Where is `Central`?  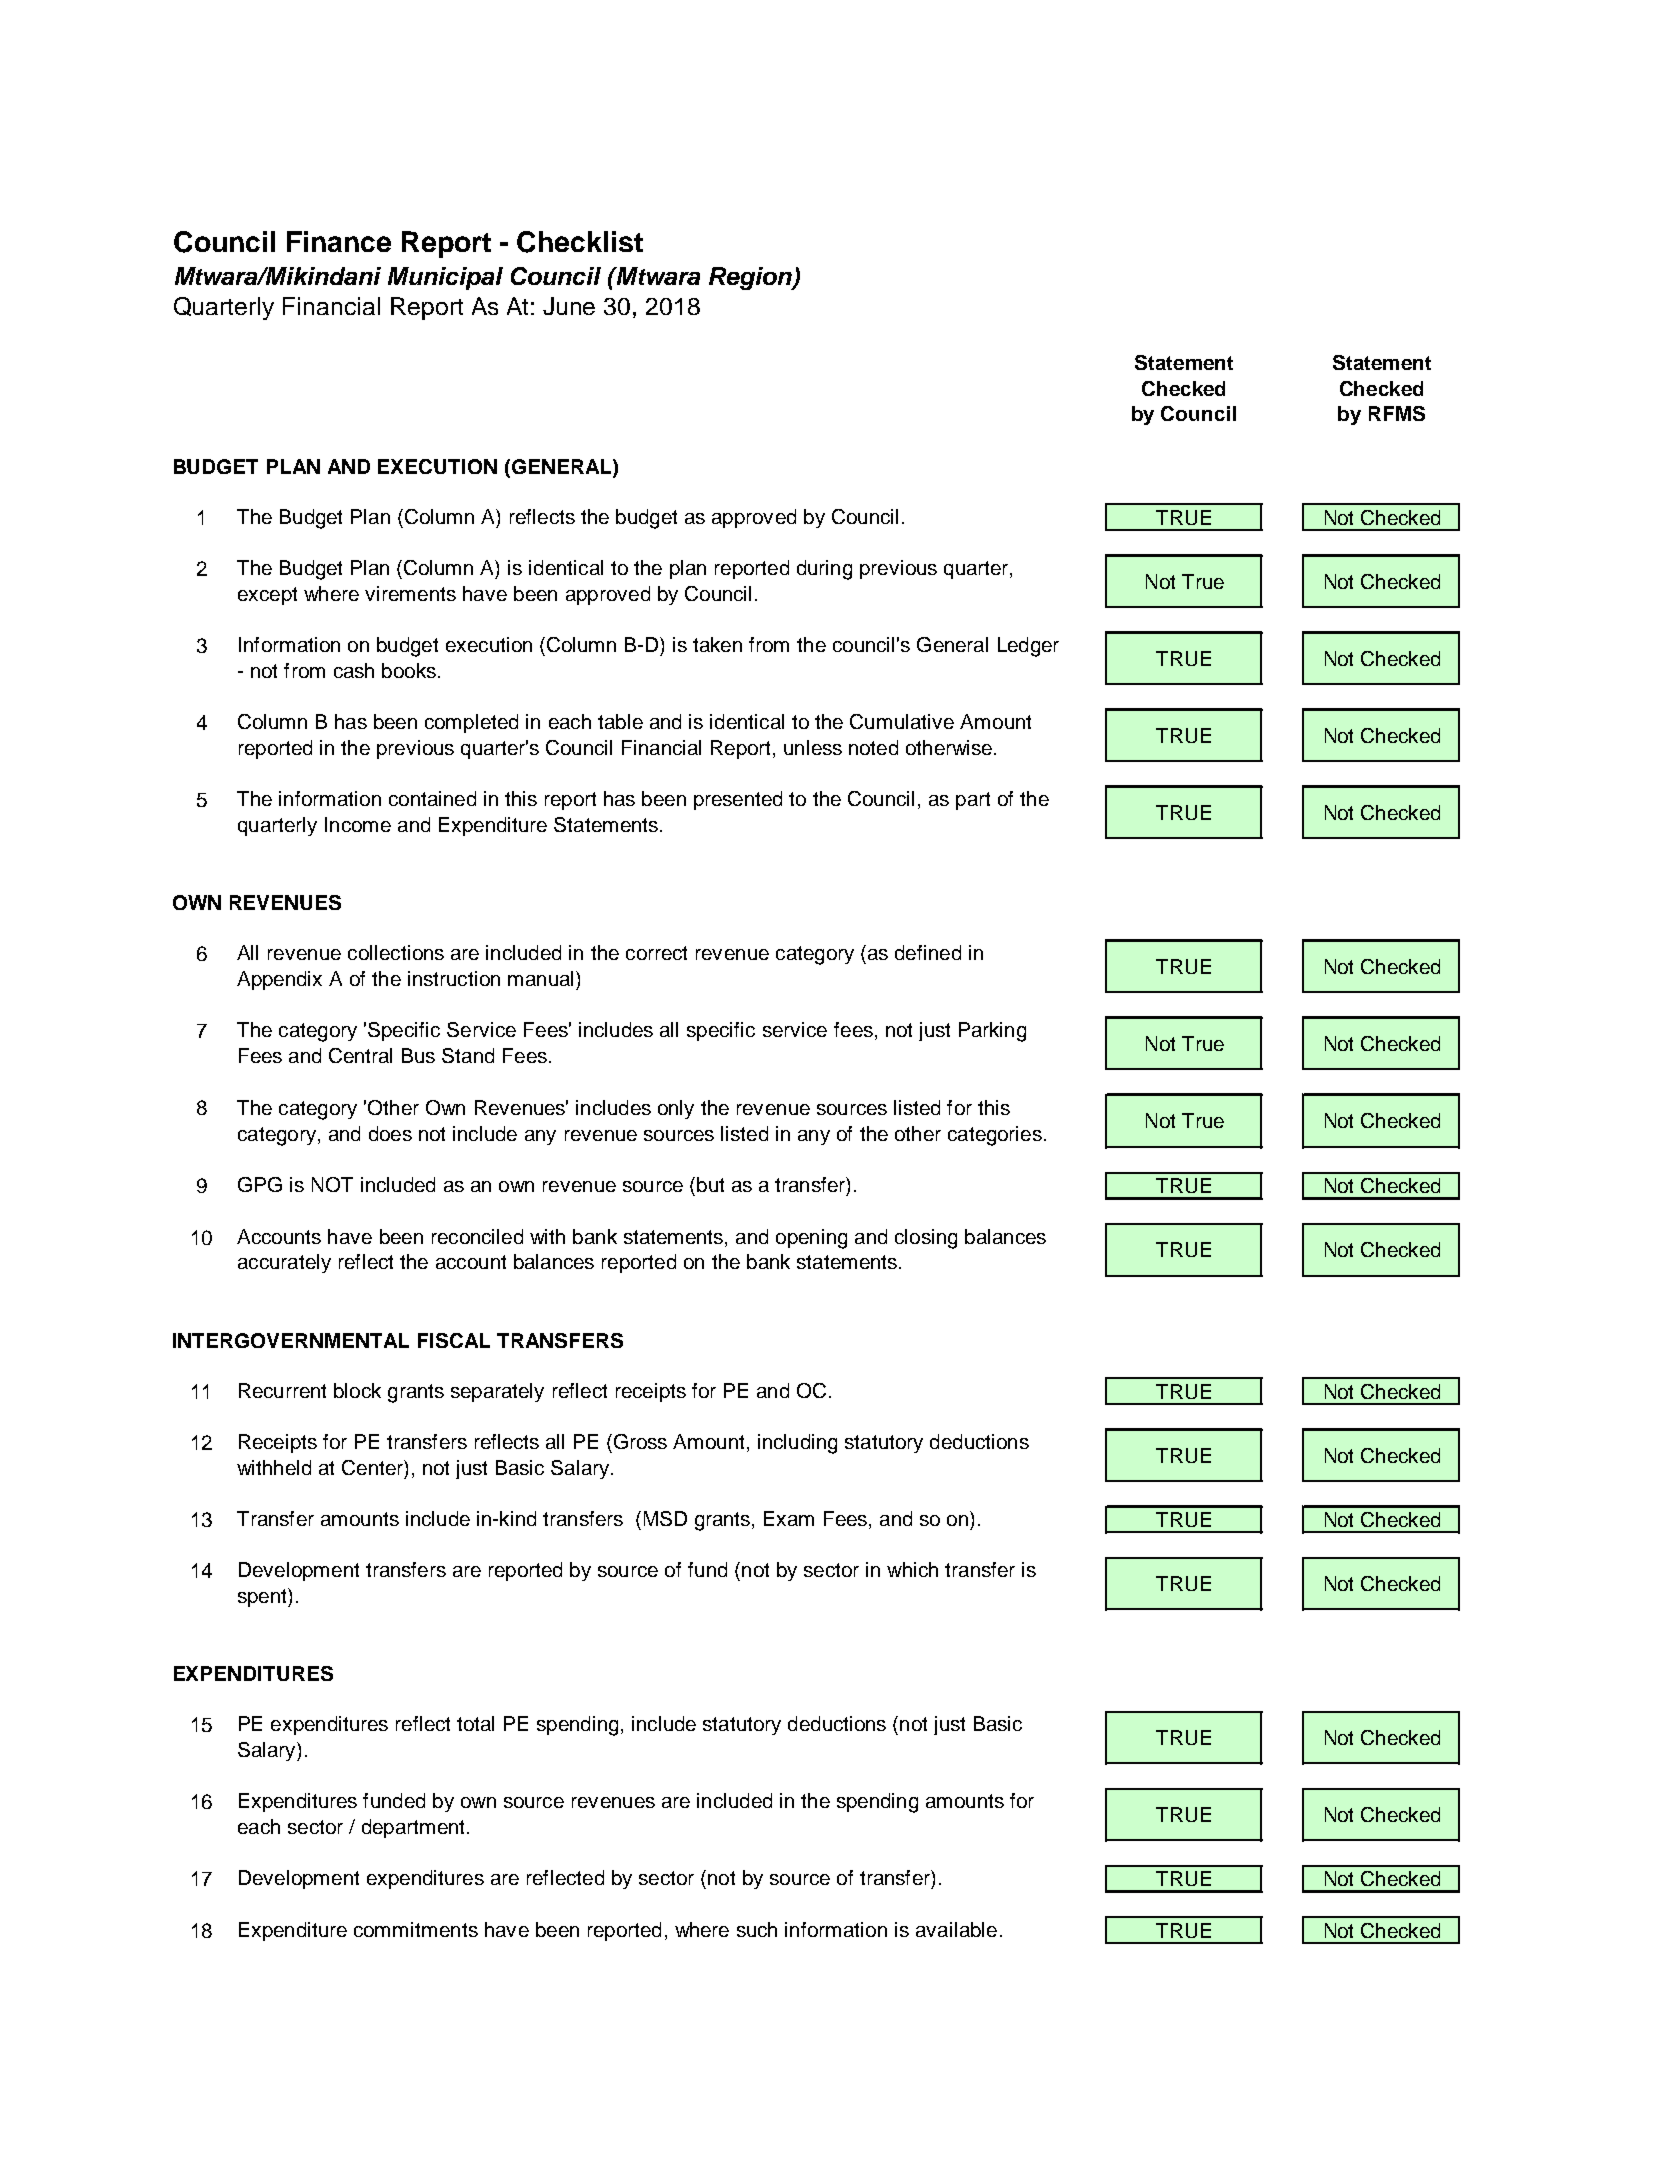
Central is located at coordinates (360, 1055).
